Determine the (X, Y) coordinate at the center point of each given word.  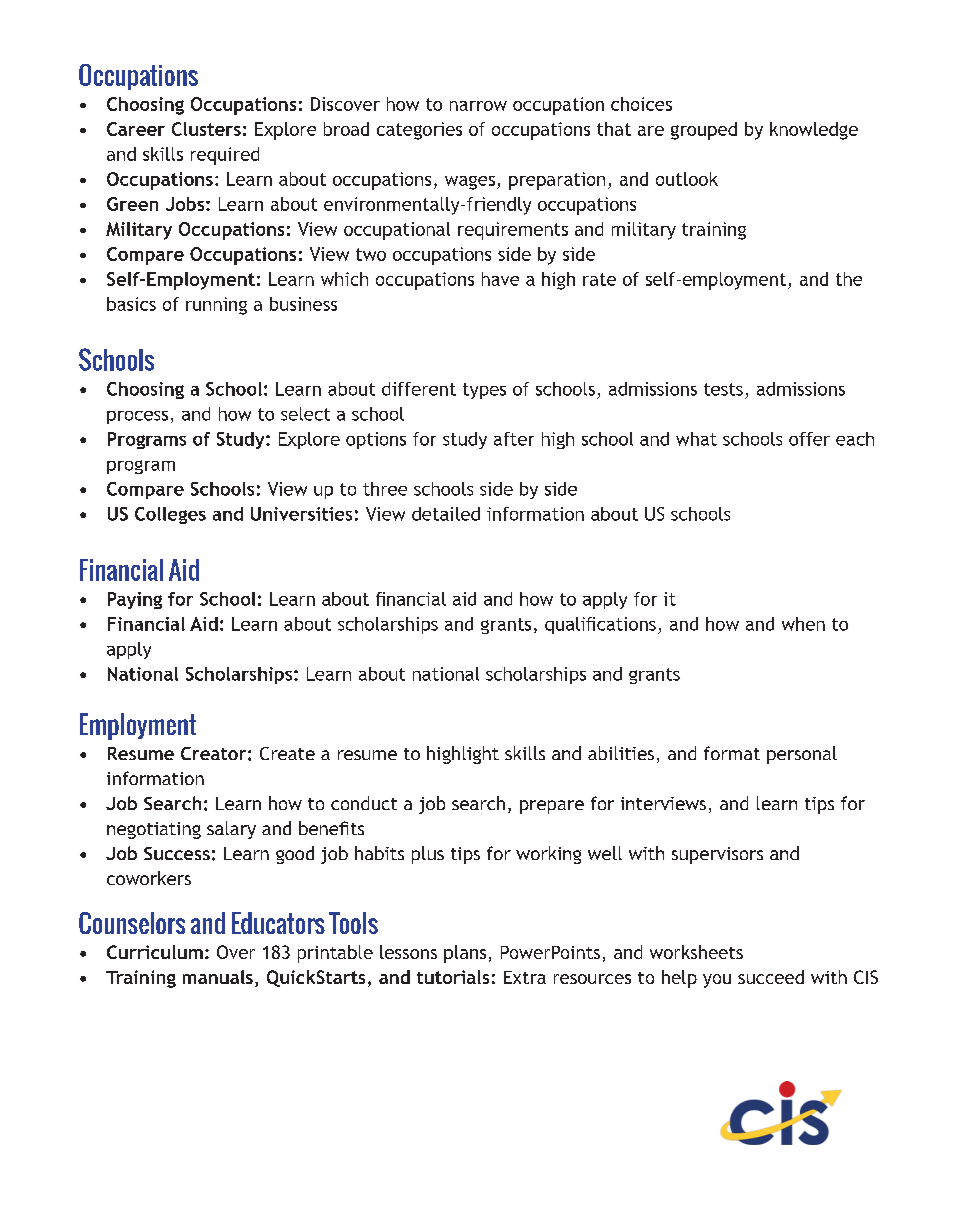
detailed (446, 514)
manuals (218, 977)
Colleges (170, 515)
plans (465, 954)
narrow (478, 106)
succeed (771, 977)
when (803, 624)
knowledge (814, 131)
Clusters (206, 129)
